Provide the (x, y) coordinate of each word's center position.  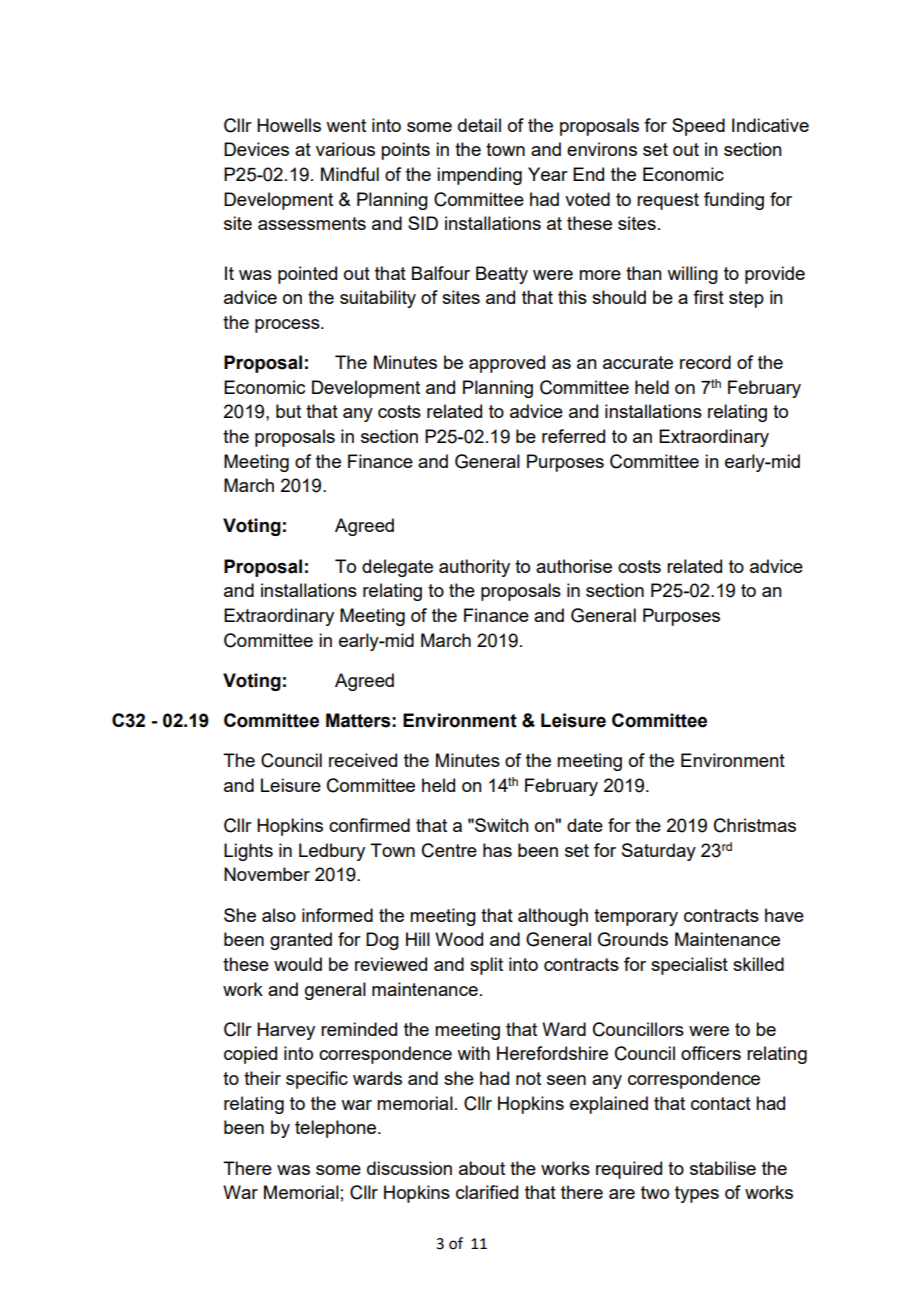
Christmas (755, 825)
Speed (698, 127)
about (482, 1168)
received (363, 760)
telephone (337, 1129)
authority (474, 568)
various (345, 149)
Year (548, 174)
